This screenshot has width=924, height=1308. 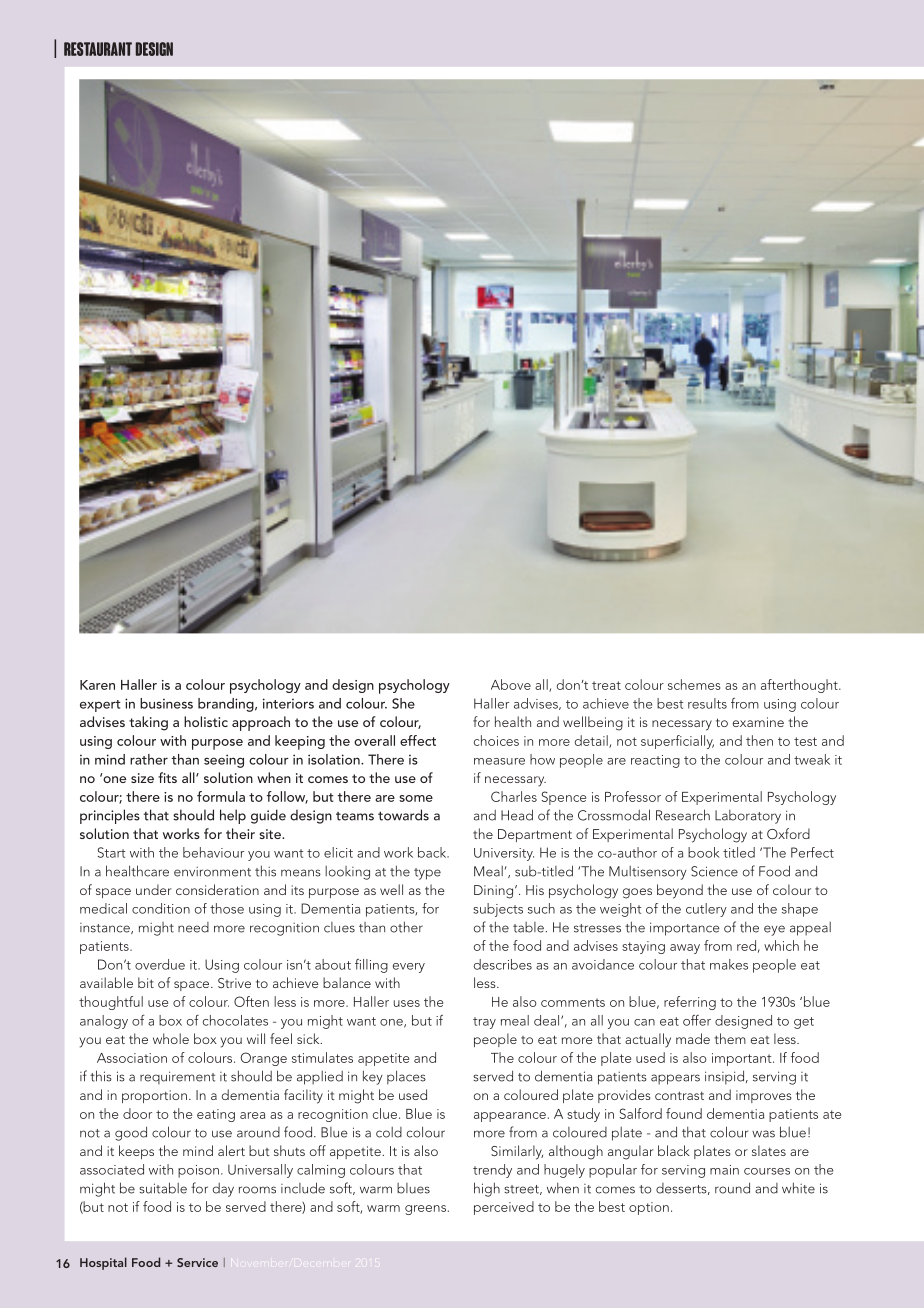 What do you see at coordinates (403, 703) in the screenshot?
I see `She` at bounding box center [403, 703].
